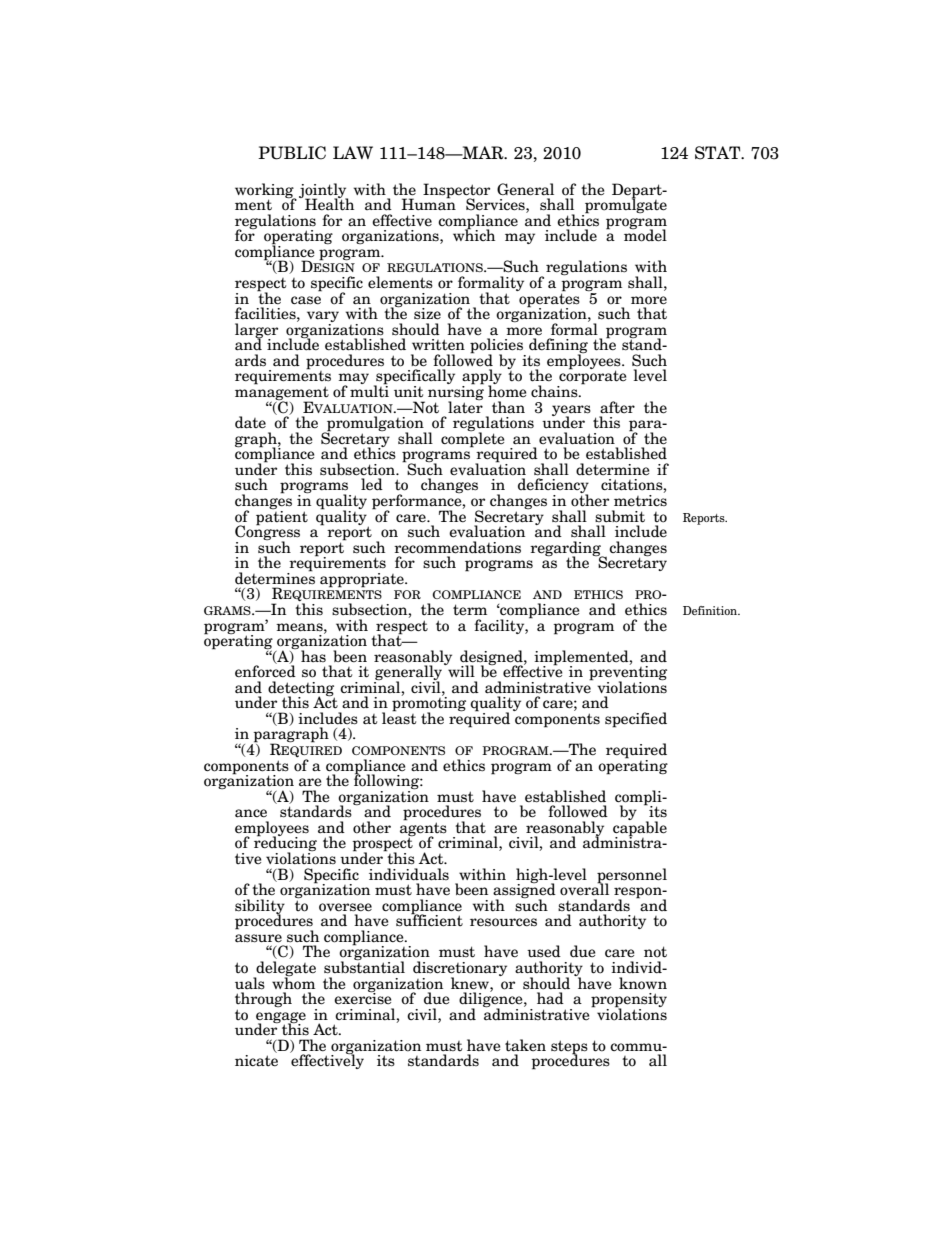 This screenshot has width=952, height=1233. What do you see at coordinates (281, 1018) in the screenshot?
I see `engage` at bounding box center [281, 1018].
